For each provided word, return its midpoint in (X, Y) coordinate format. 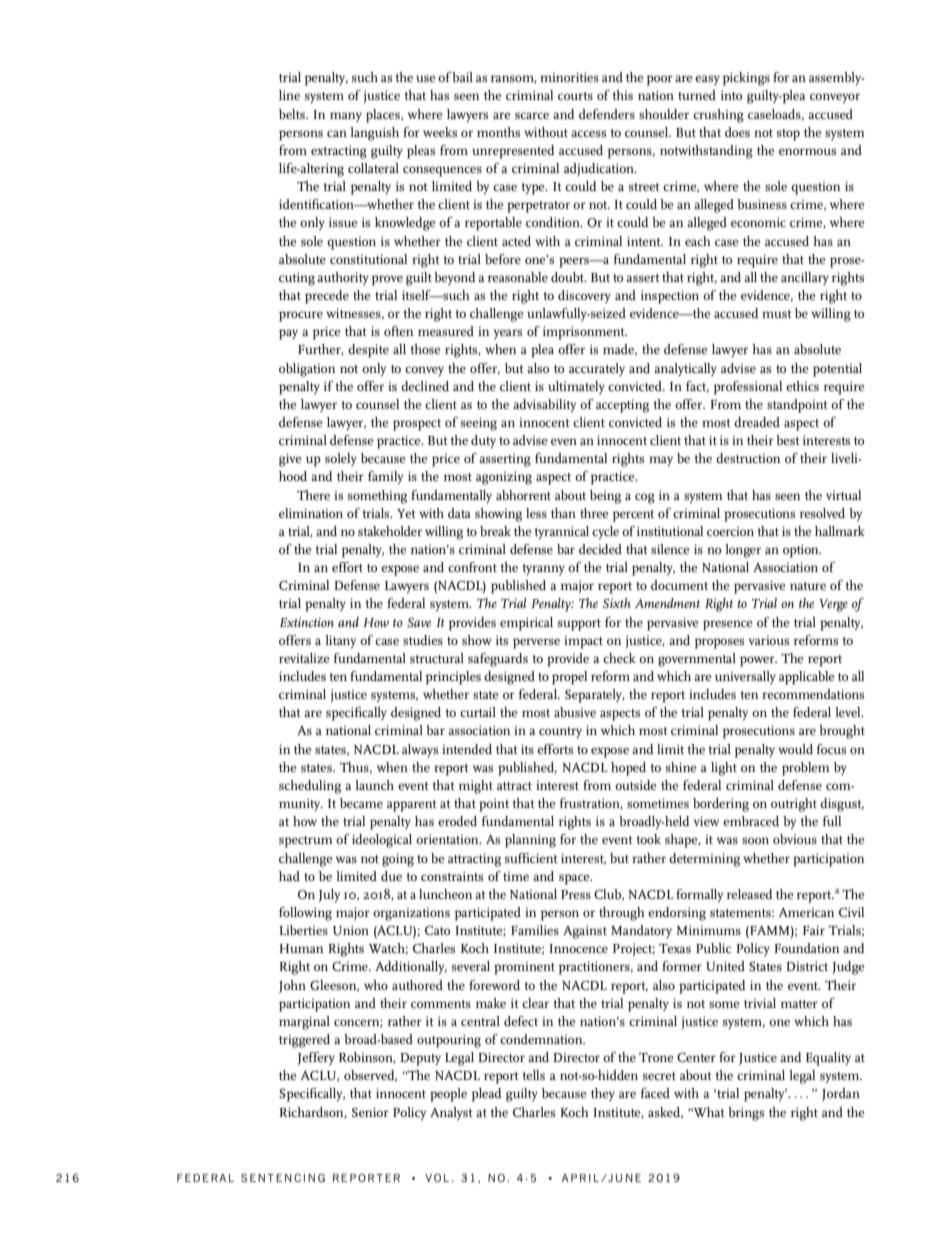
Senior (370, 1112)
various (769, 640)
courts (575, 96)
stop (788, 135)
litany (340, 642)
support (579, 625)
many (346, 117)
